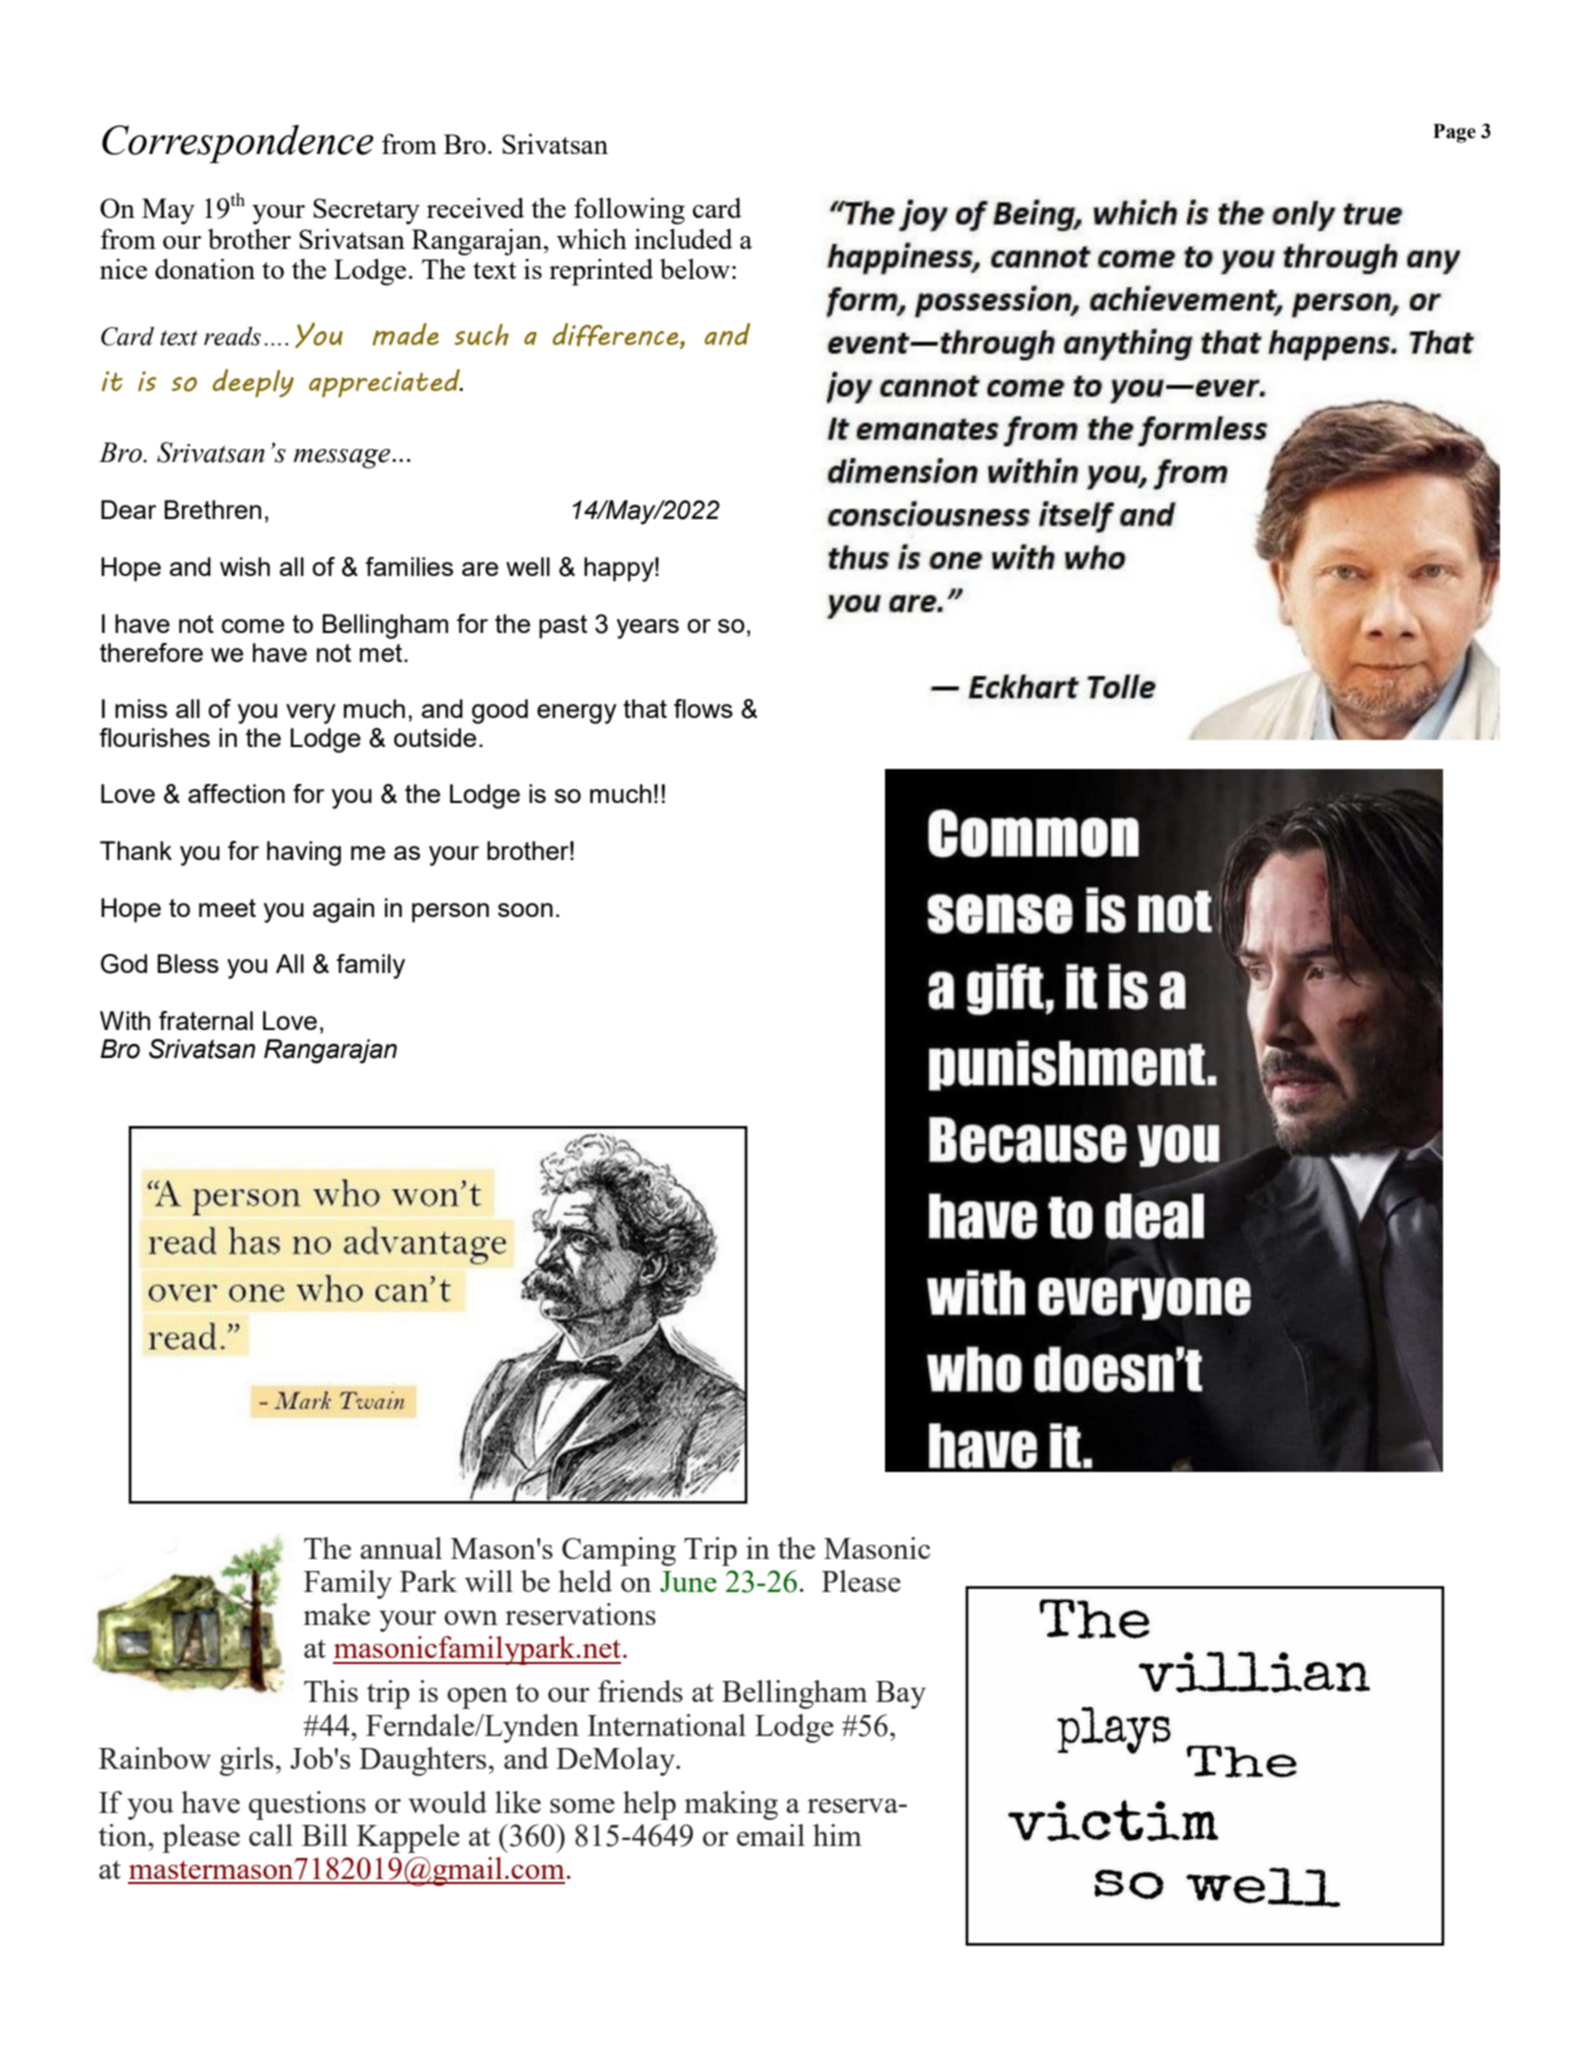 This image has width=1595, height=2064. What do you see at coordinates (246, 1761) in the image?
I see `girls` at bounding box center [246, 1761].
